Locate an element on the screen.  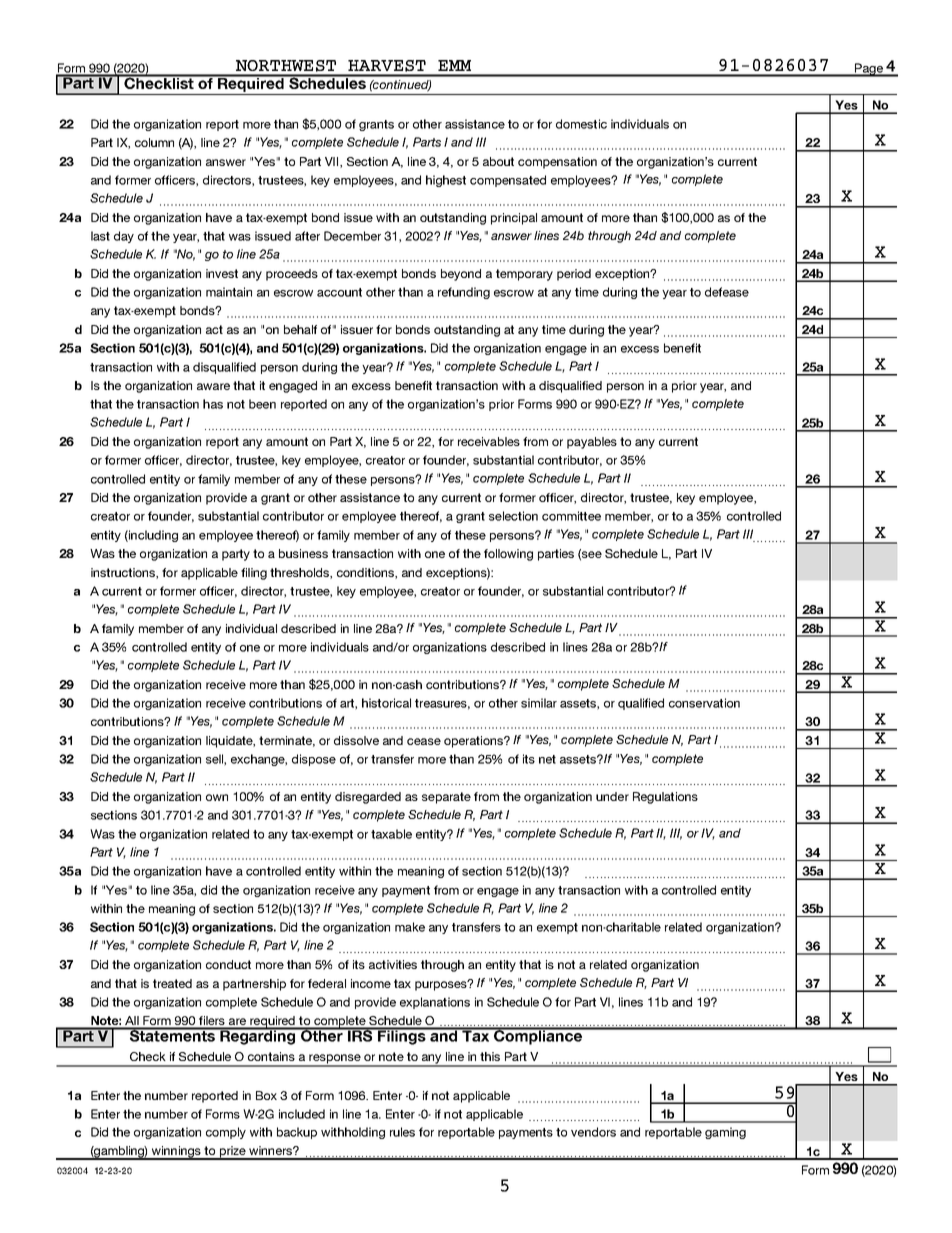
rules is located at coordinates (402, 1132).
